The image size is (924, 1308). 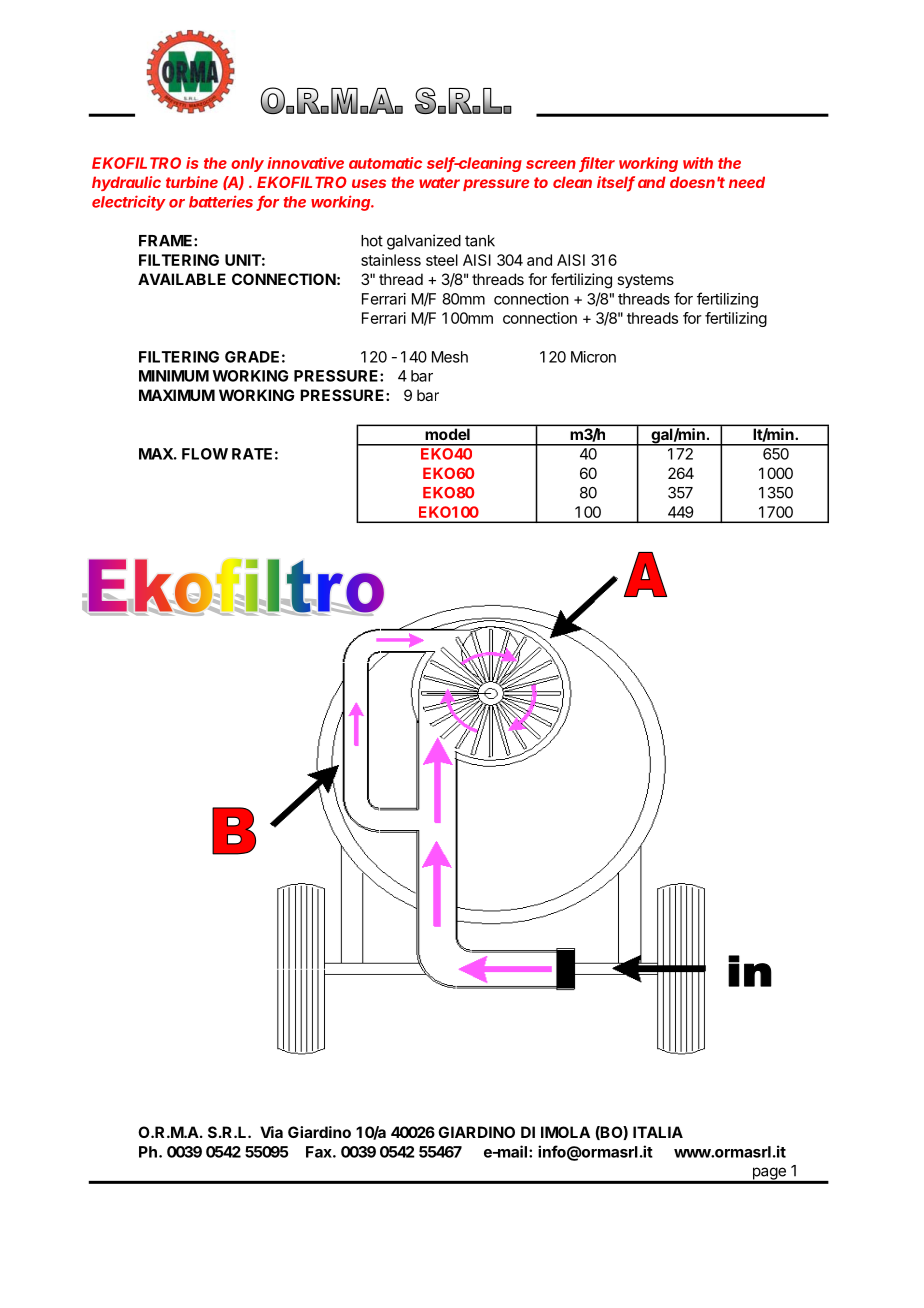 I want to click on steel, so click(x=442, y=260).
